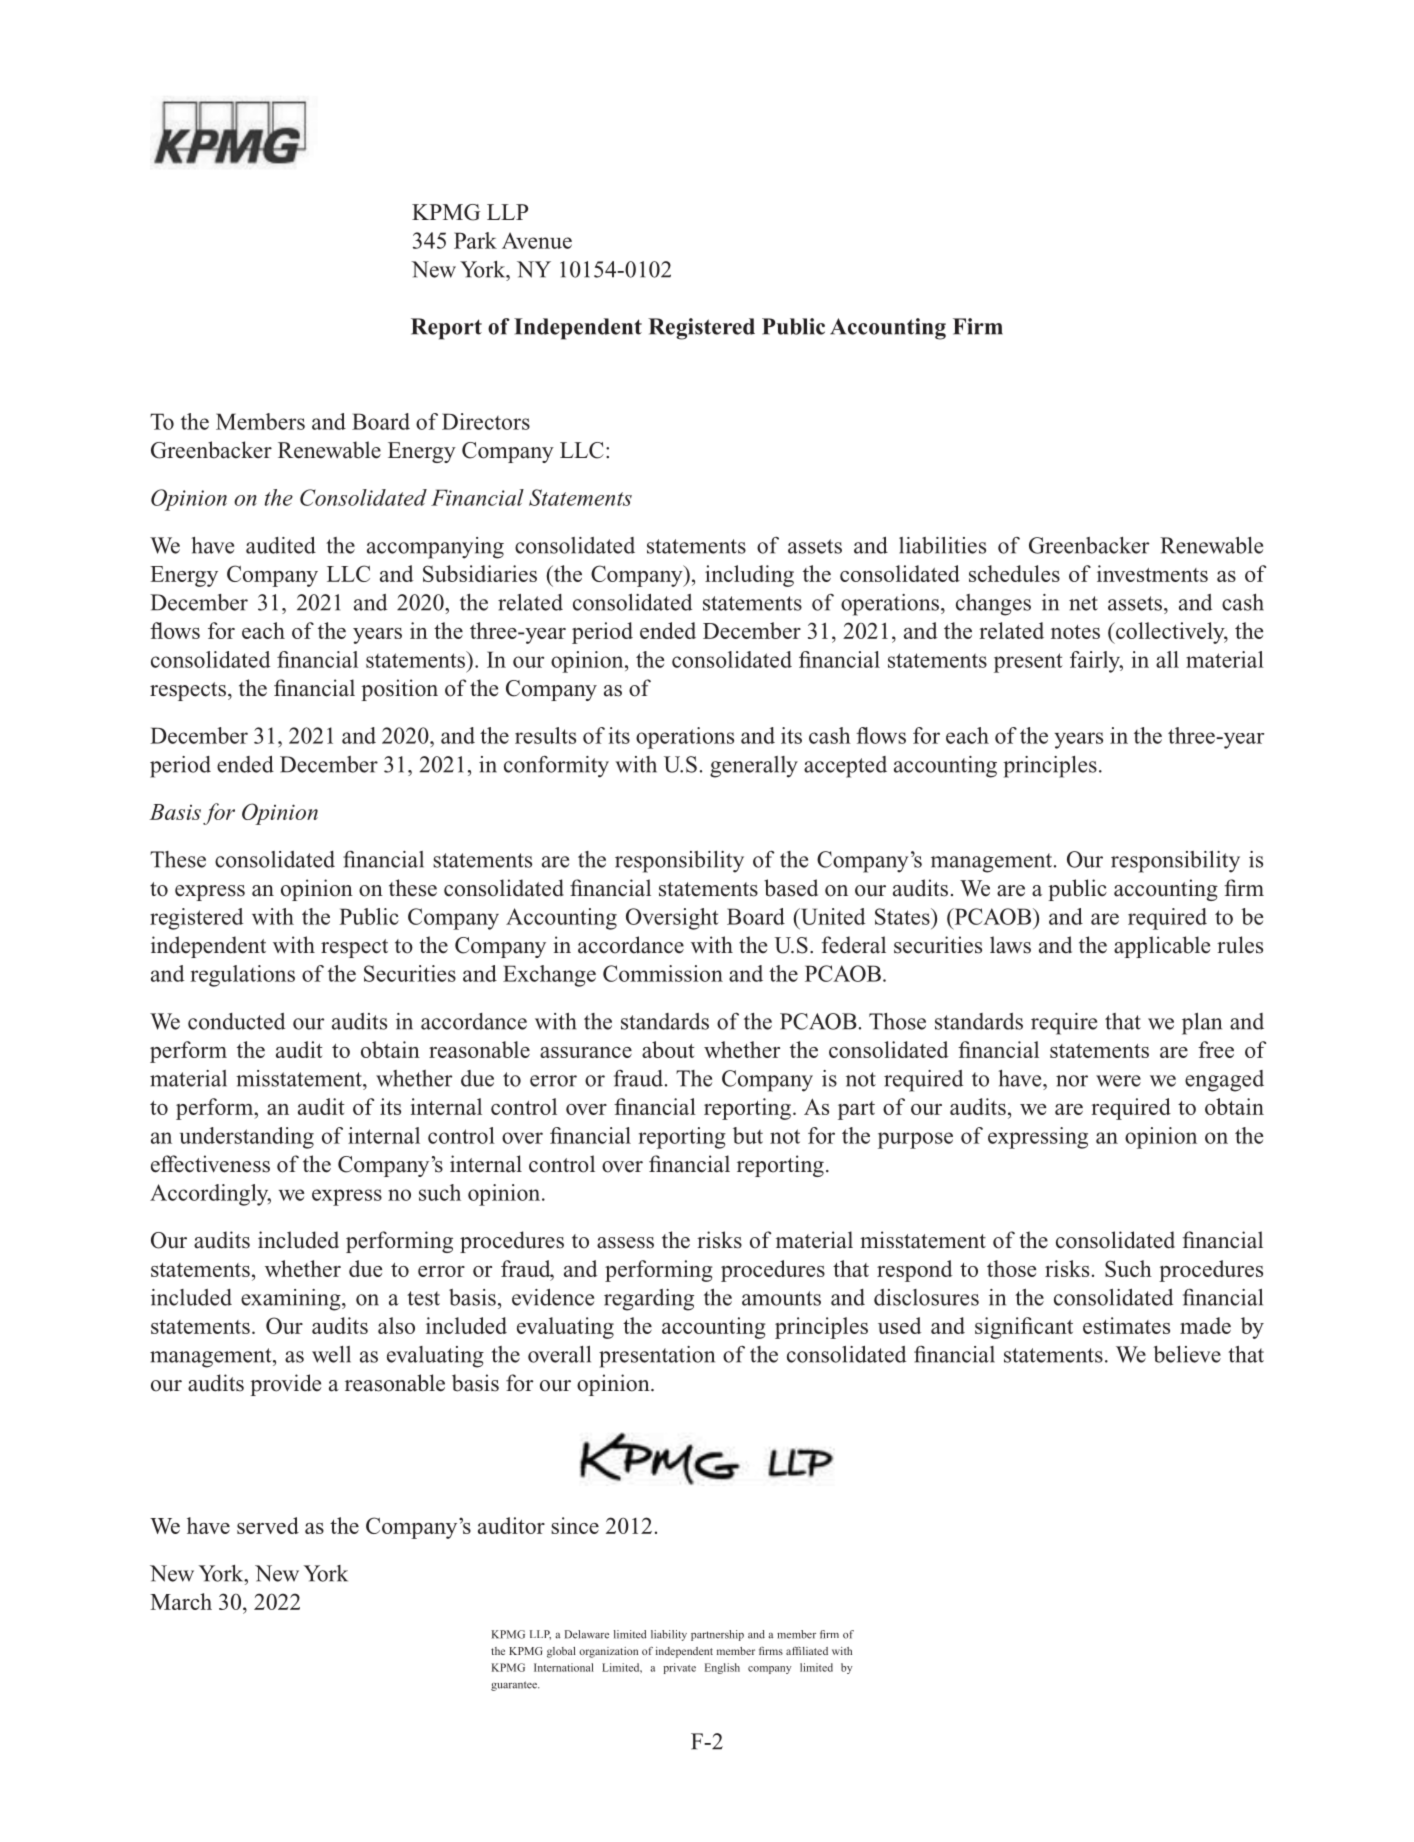  Describe the element at coordinates (331, 1354) in the screenshot. I see `well` at that location.
